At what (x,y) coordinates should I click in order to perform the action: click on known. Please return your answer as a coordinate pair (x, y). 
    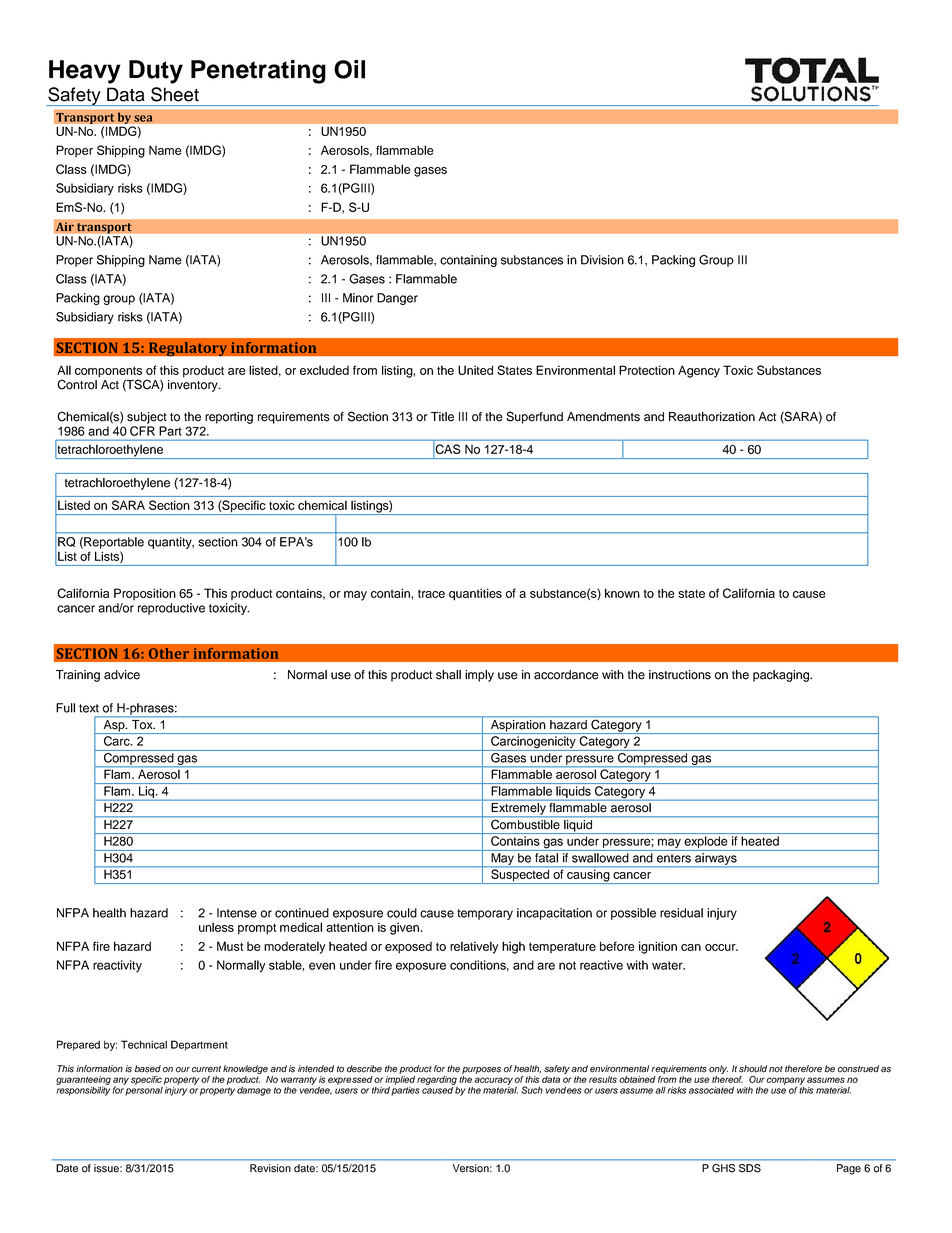
    Looking at the image, I should click on (622, 593).
